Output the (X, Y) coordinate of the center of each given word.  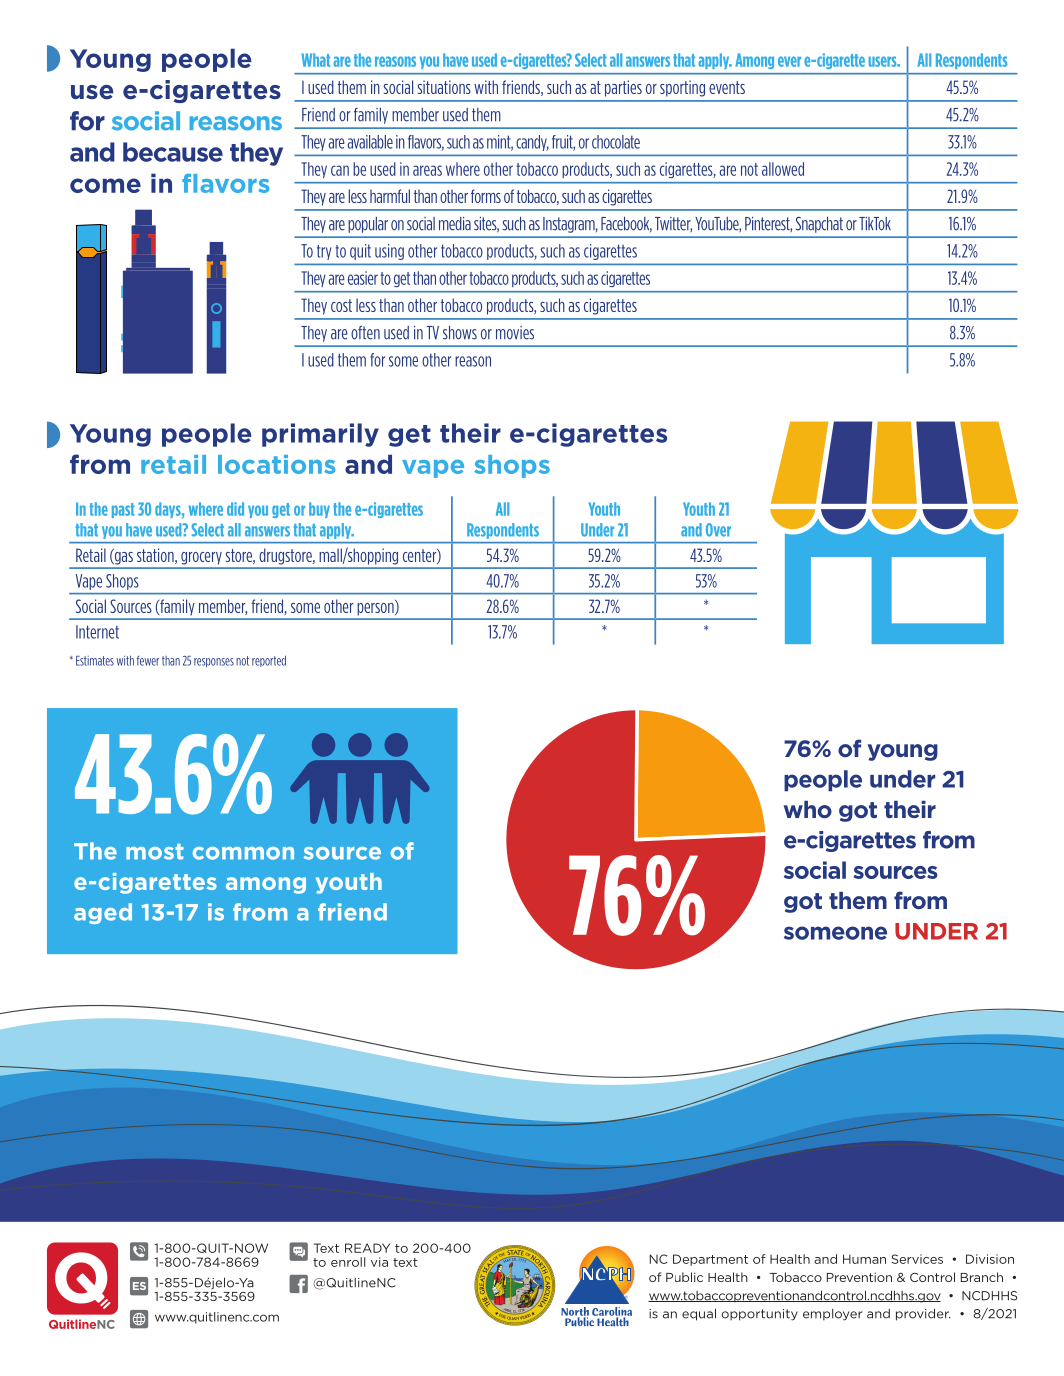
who (808, 809)
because (173, 152)
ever (789, 61)
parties (623, 88)
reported (269, 661)
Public (684, 1277)
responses (214, 662)
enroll (348, 1262)
